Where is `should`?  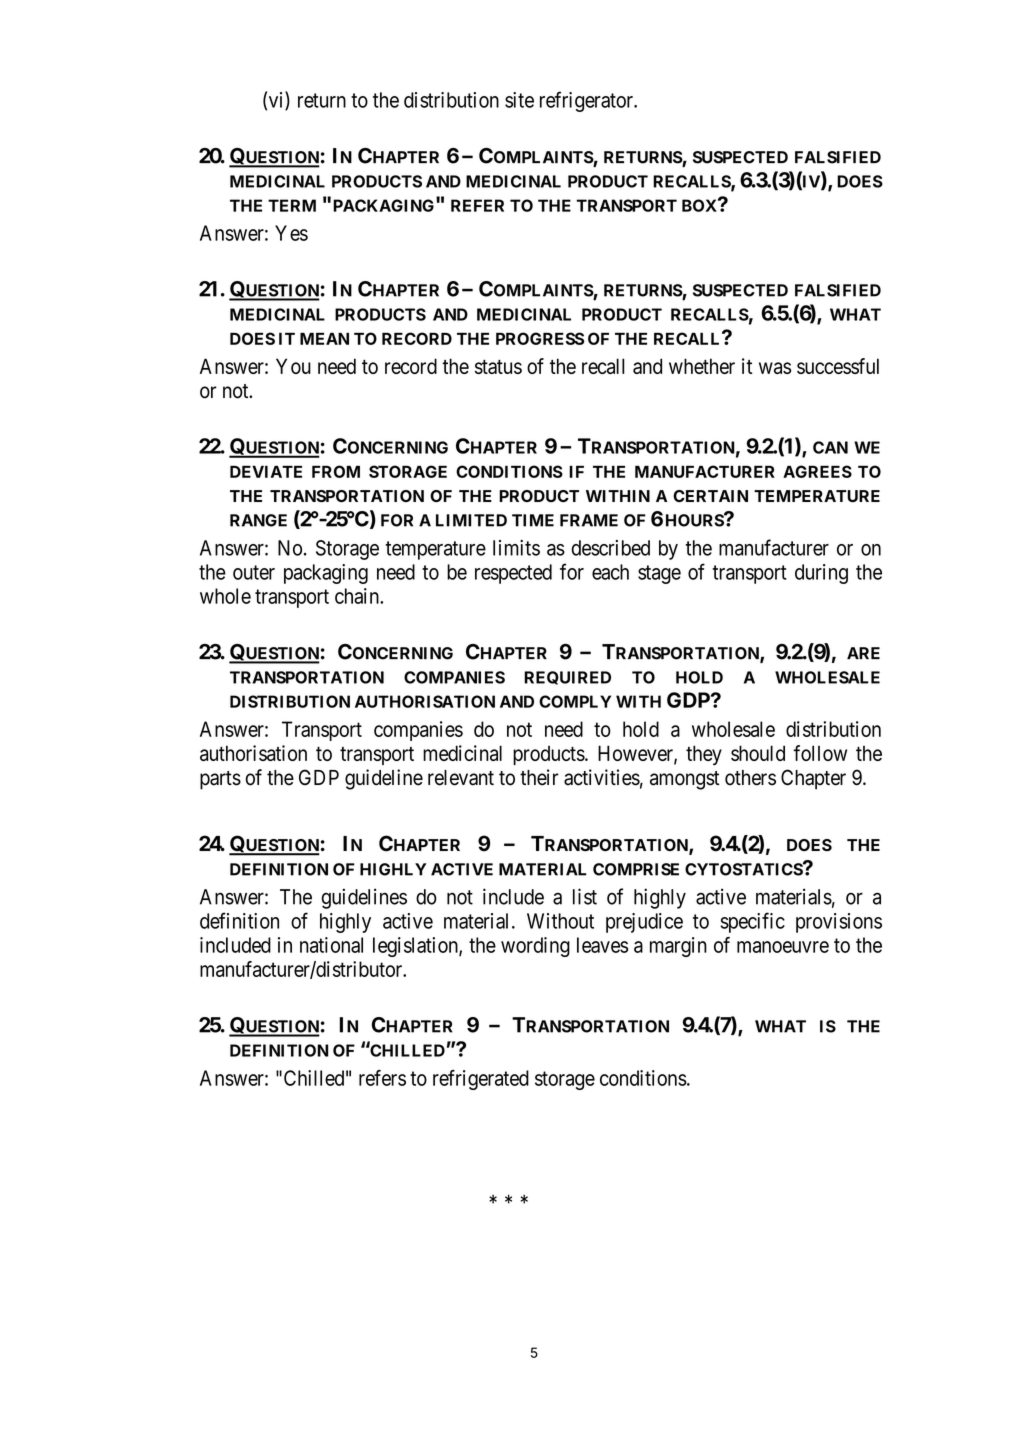 should is located at coordinates (758, 753).
